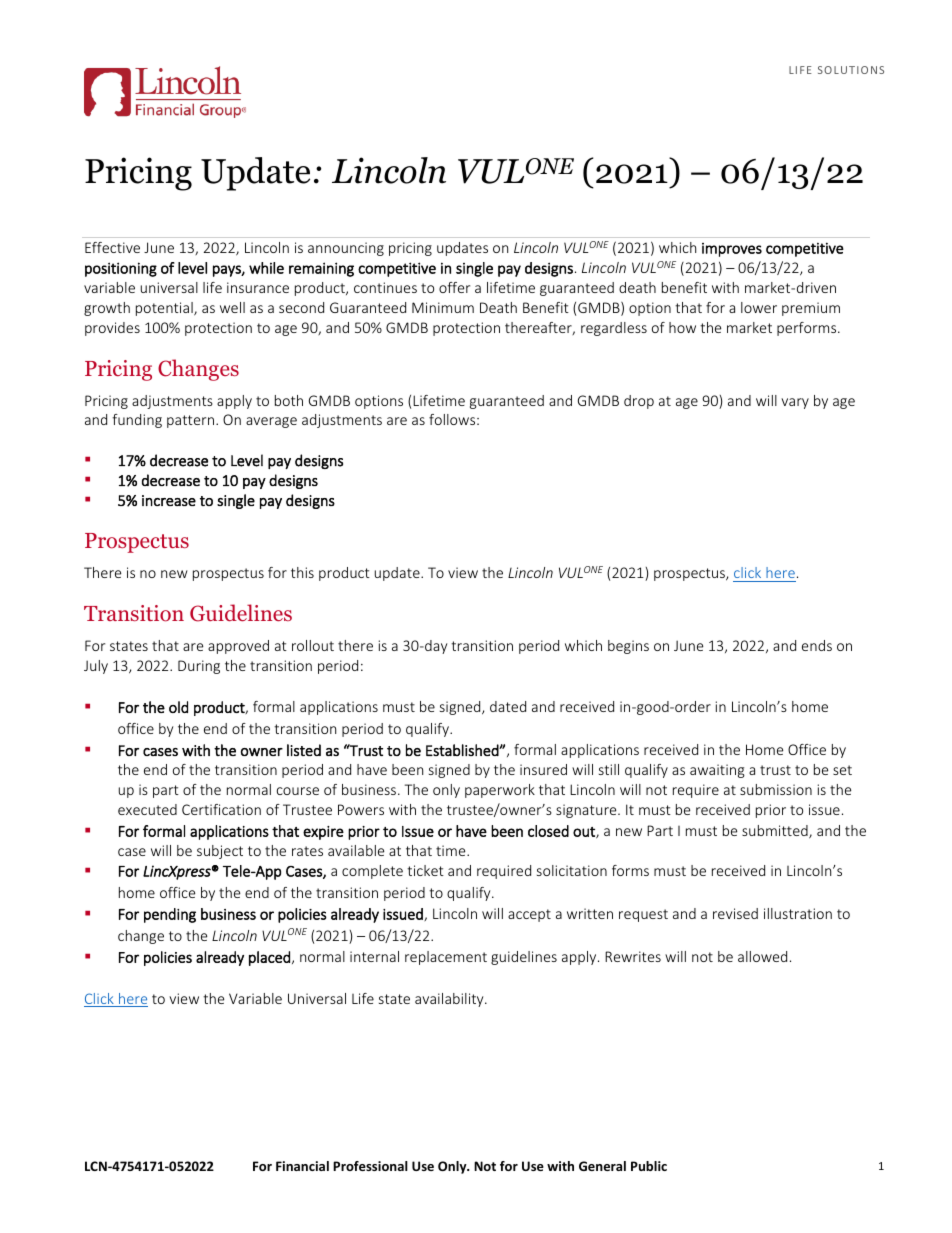 The height and width of the screenshot is (1233, 952). What do you see at coordinates (169, 500) in the screenshot?
I see `increase` at bounding box center [169, 500].
